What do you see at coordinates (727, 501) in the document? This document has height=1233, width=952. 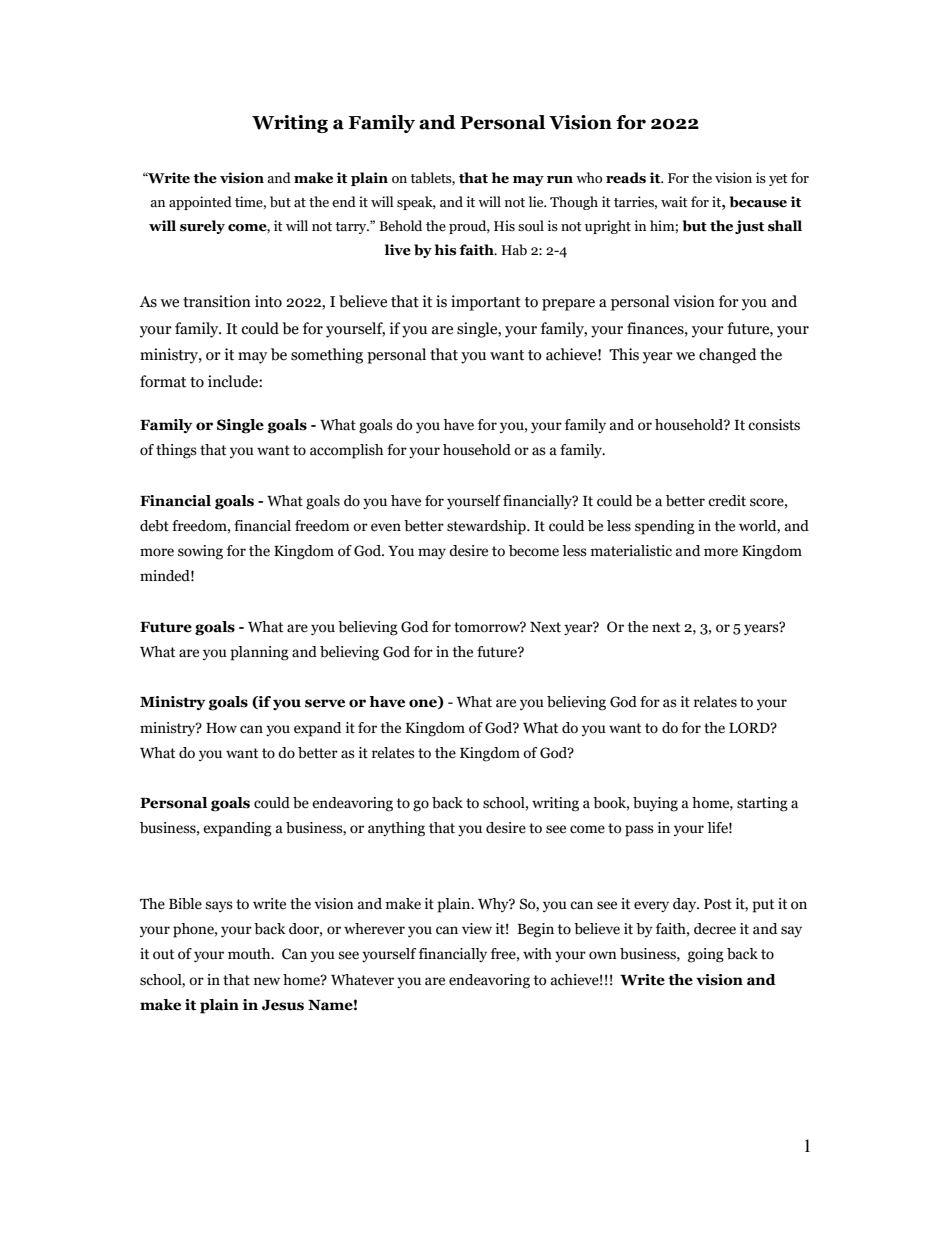 I see `credit` at bounding box center [727, 501].
